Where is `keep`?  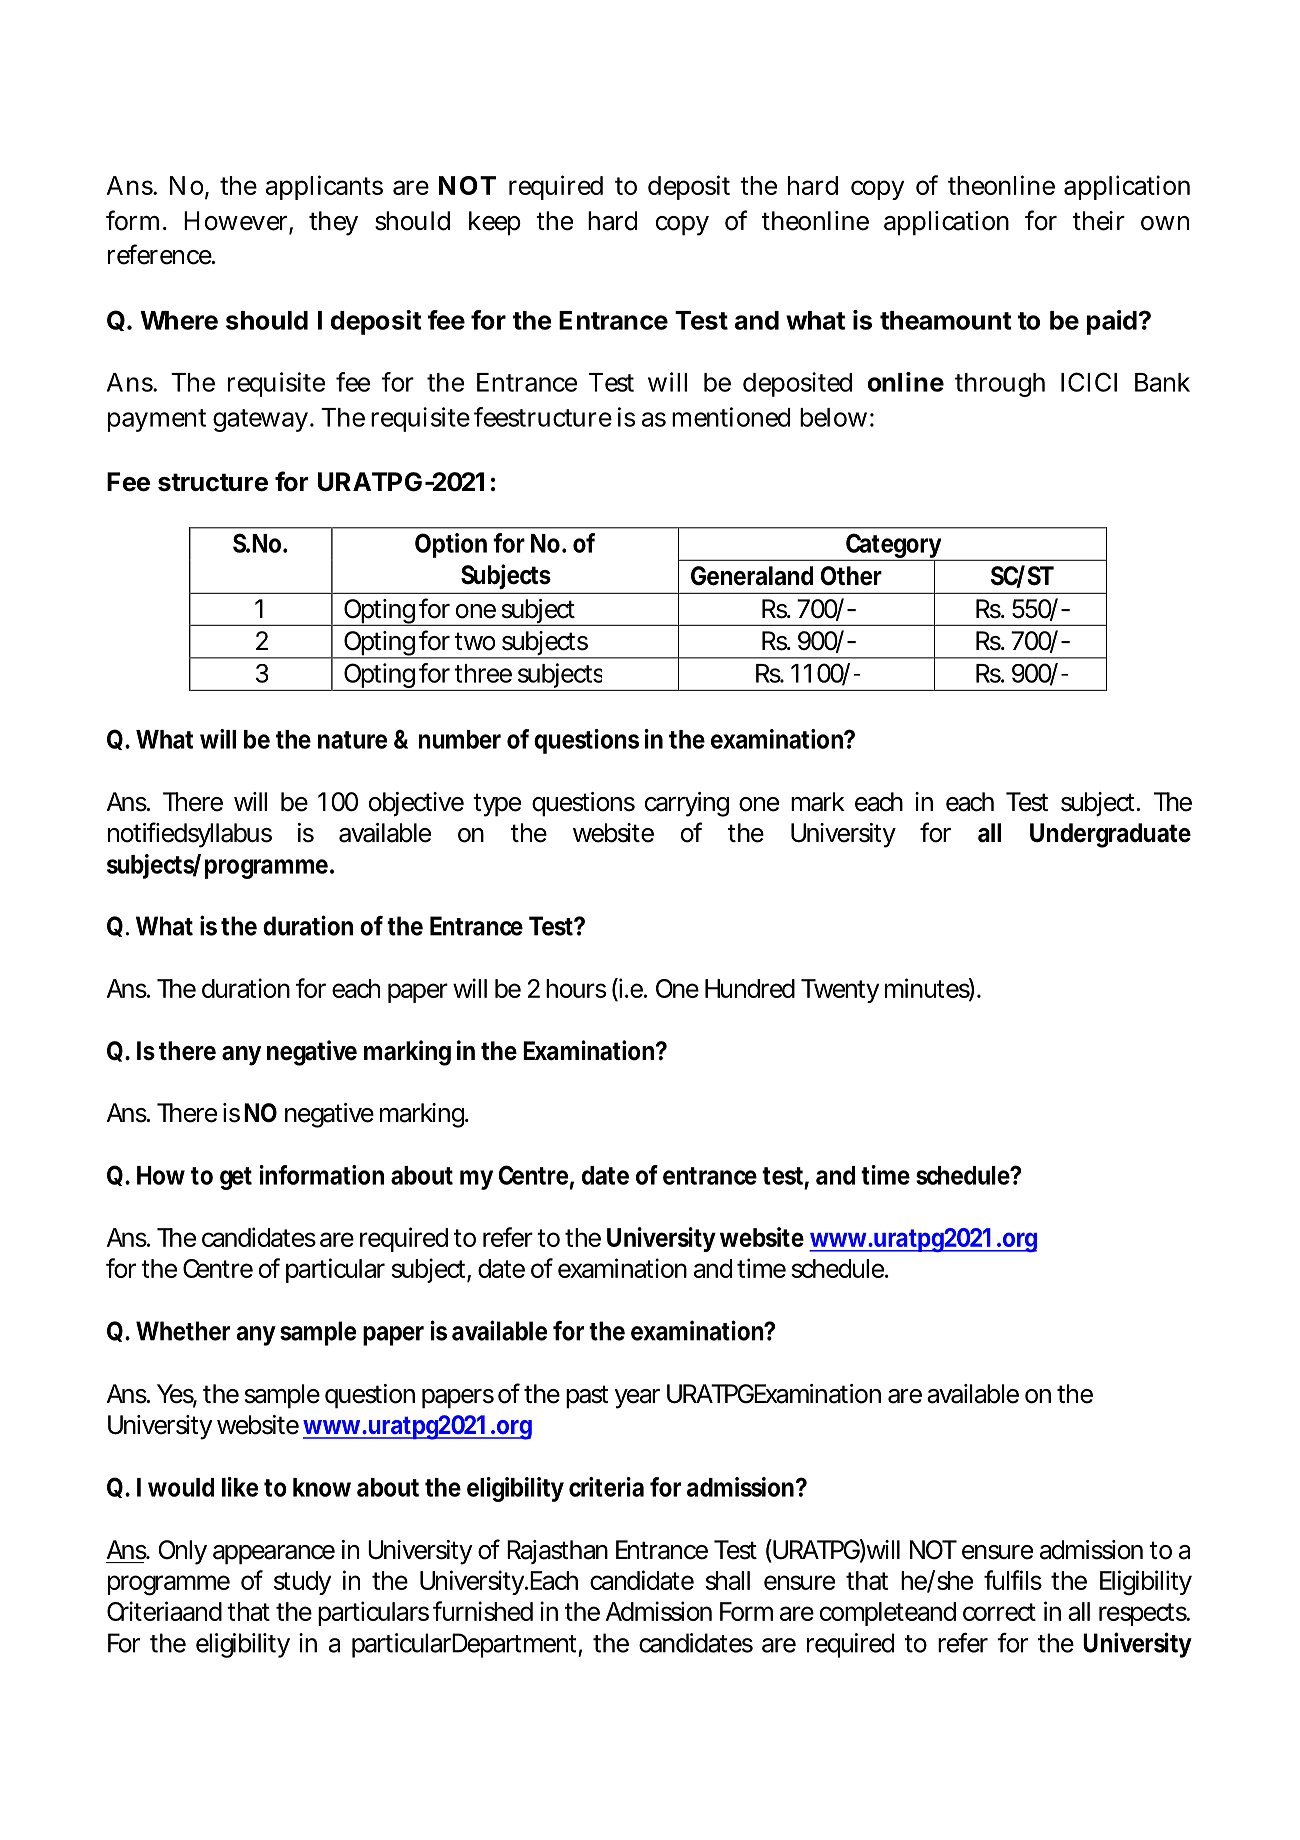 keep is located at coordinates (495, 223).
